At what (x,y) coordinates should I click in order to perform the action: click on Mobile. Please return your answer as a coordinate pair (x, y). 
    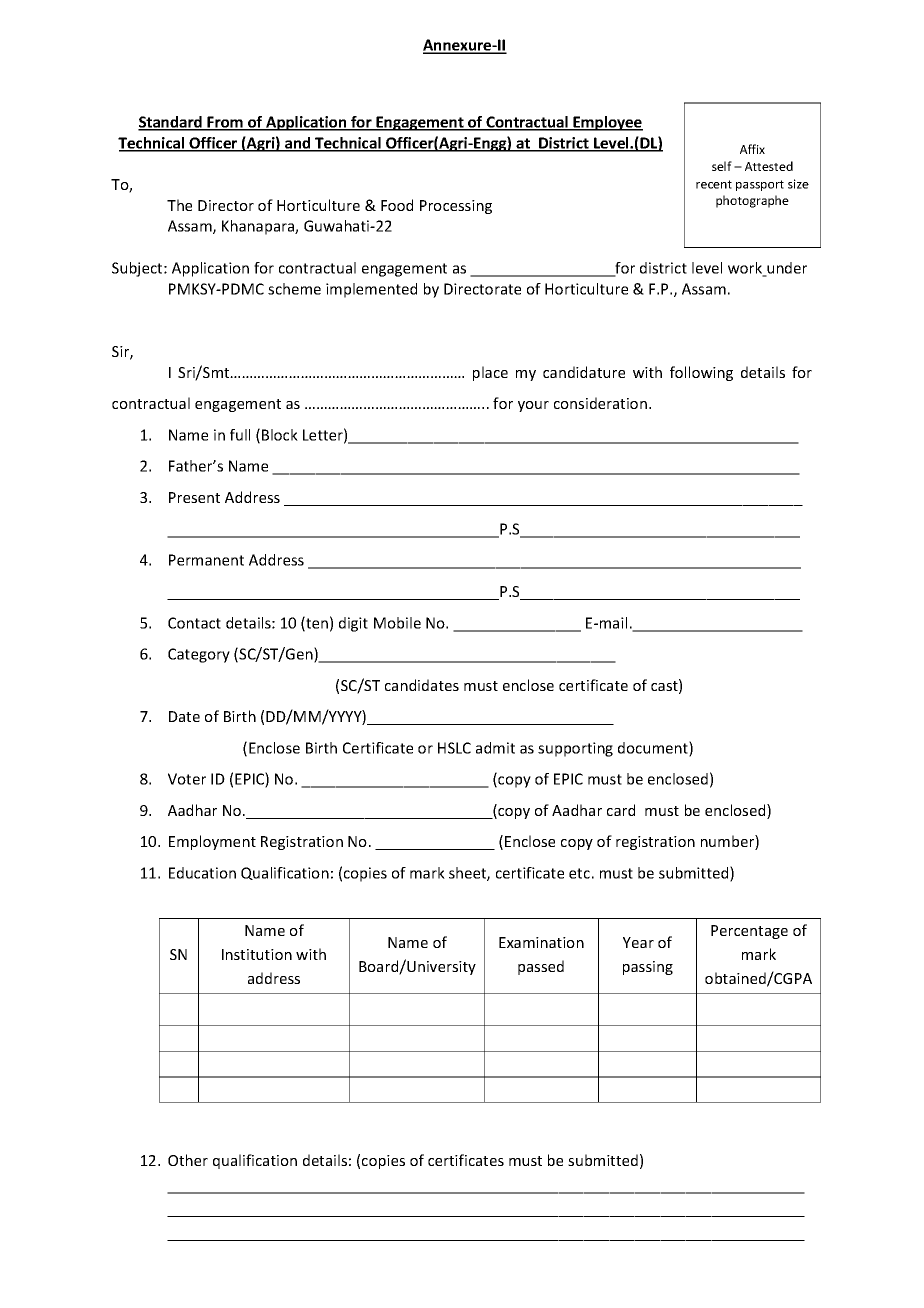
    Looking at the image, I should click on (397, 623).
